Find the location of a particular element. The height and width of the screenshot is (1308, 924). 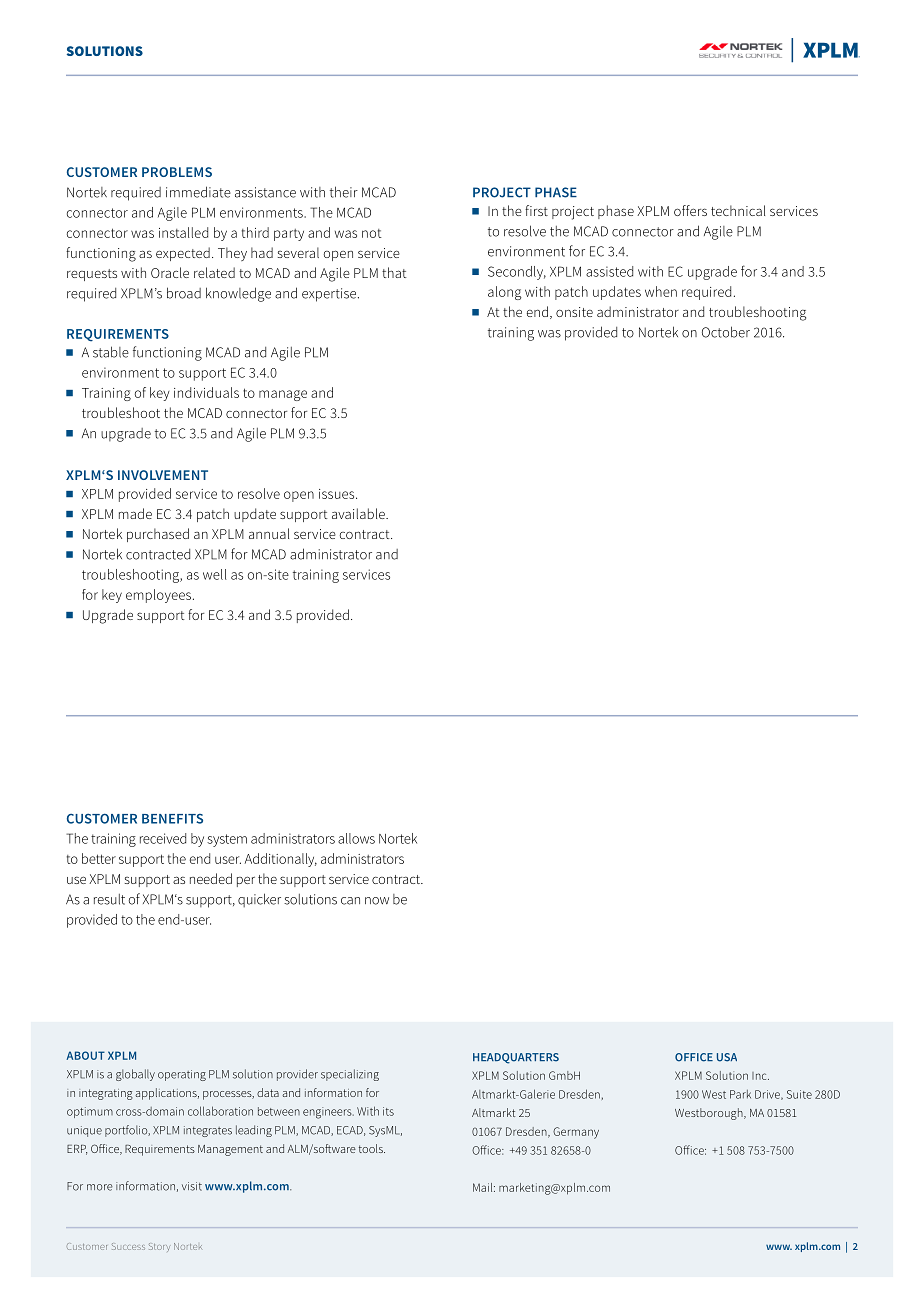

immediate is located at coordinates (198, 192).
